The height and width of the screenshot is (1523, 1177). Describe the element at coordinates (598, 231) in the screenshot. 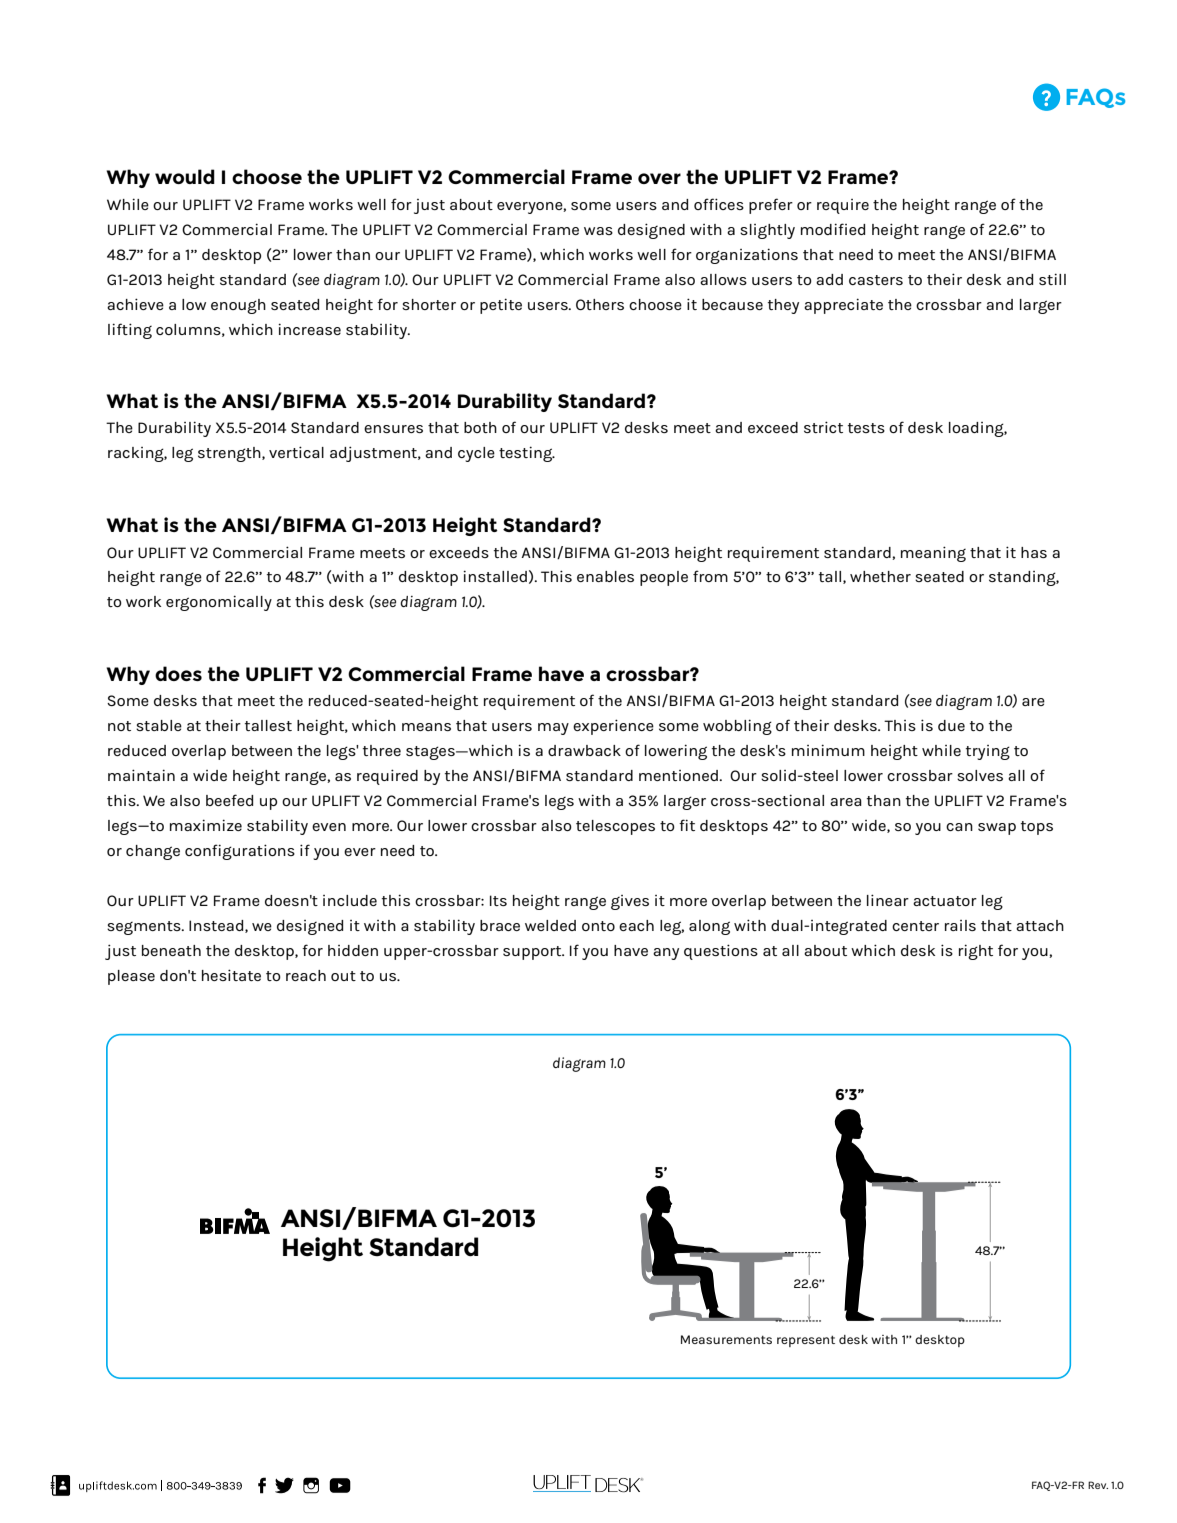

I see `was` at that location.
